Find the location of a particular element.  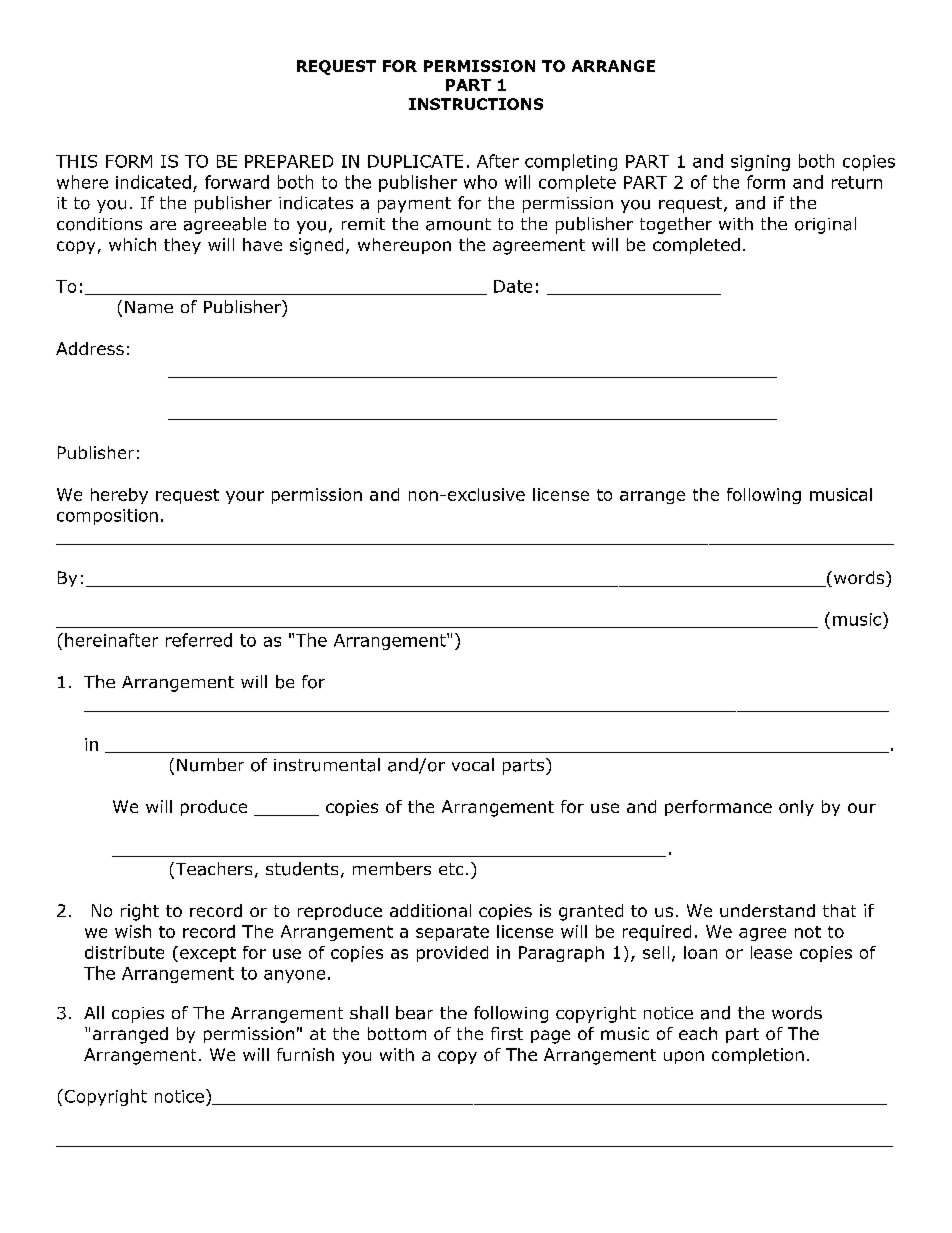

indicated is located at coordinates (153, 182).
